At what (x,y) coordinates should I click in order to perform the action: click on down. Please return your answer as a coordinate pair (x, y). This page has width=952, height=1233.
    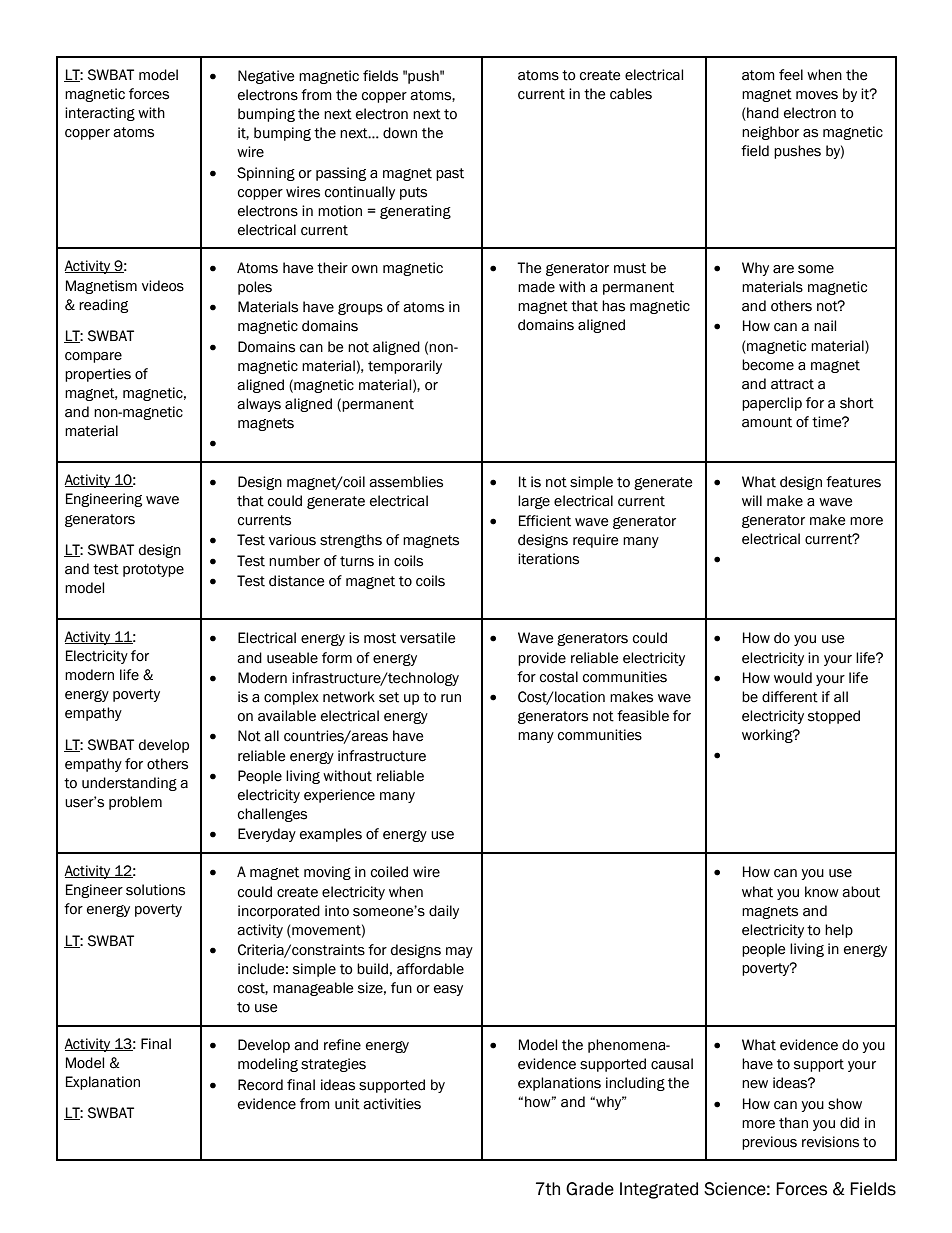
    Looking at the image, I should click on (400, 133).
